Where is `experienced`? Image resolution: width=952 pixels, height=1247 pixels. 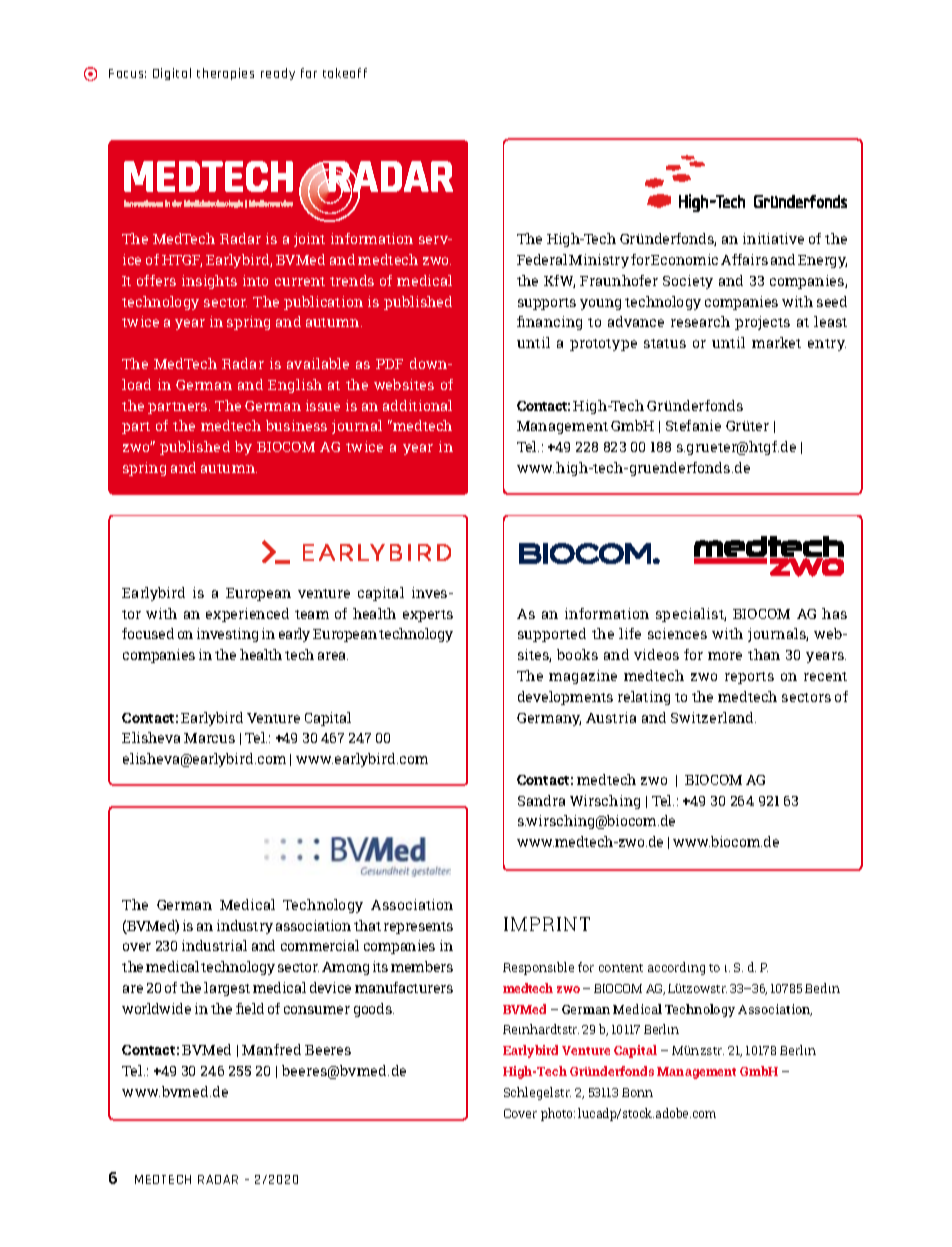 experienced is located at coordinates (247, 615).
